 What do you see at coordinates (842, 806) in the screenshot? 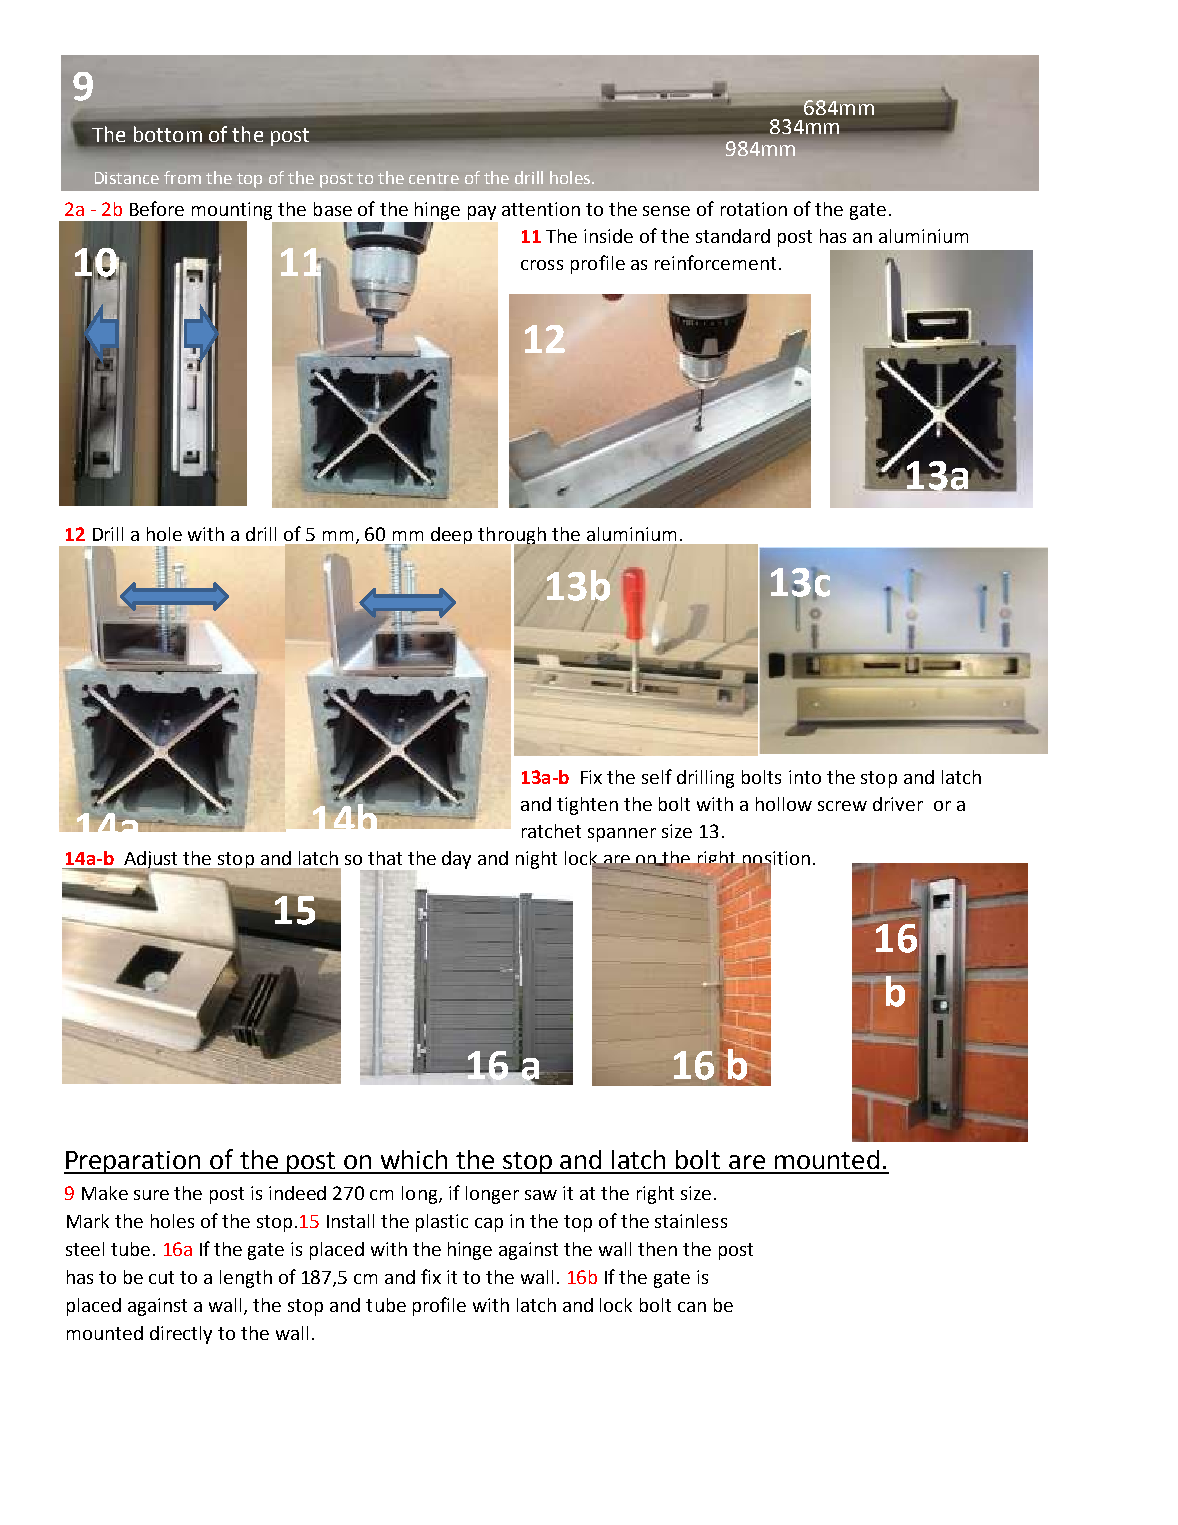
I see `screw` at bounding box center [842, 806].
